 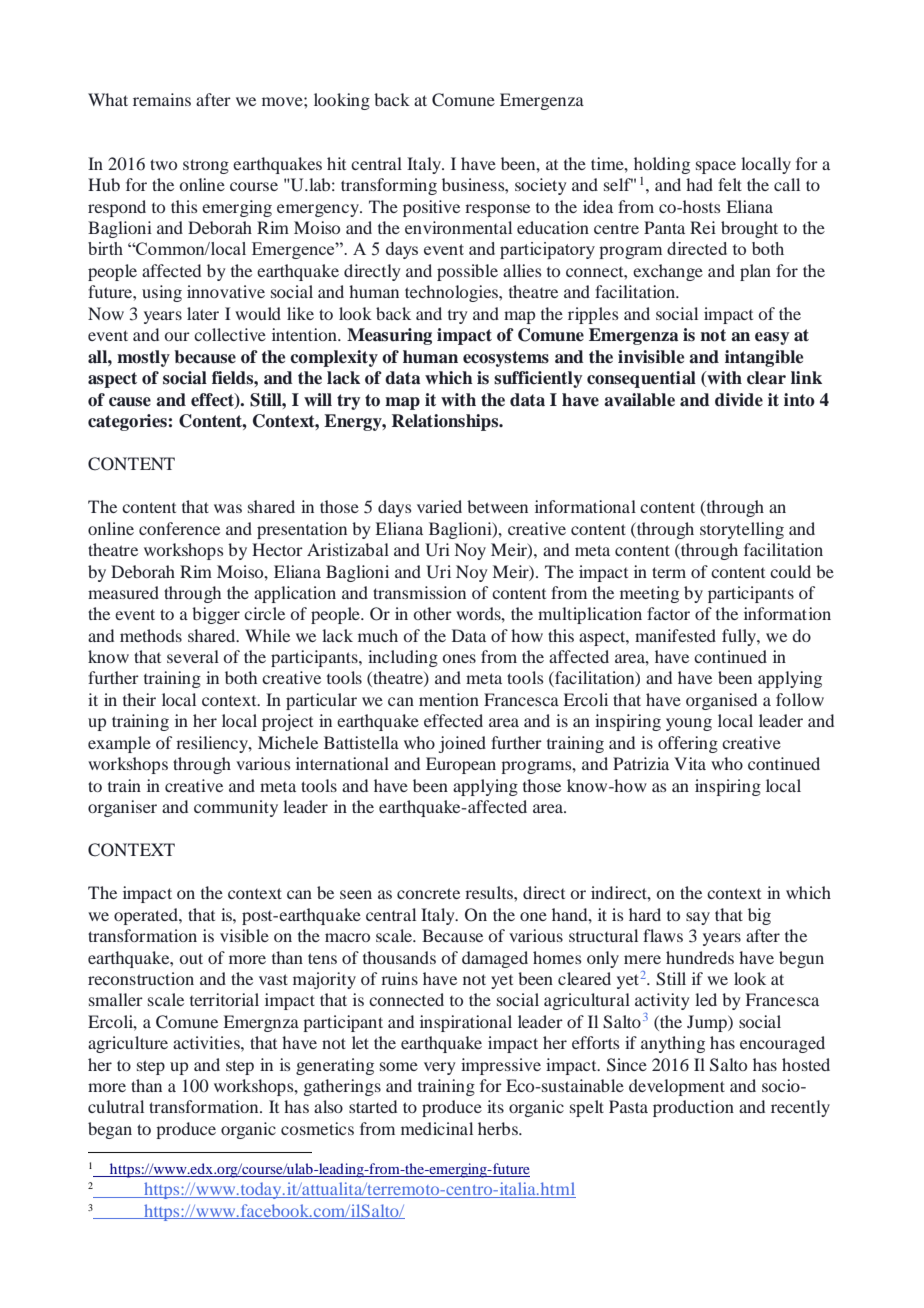 I want to click on began, so click(x=110, y=1130).
